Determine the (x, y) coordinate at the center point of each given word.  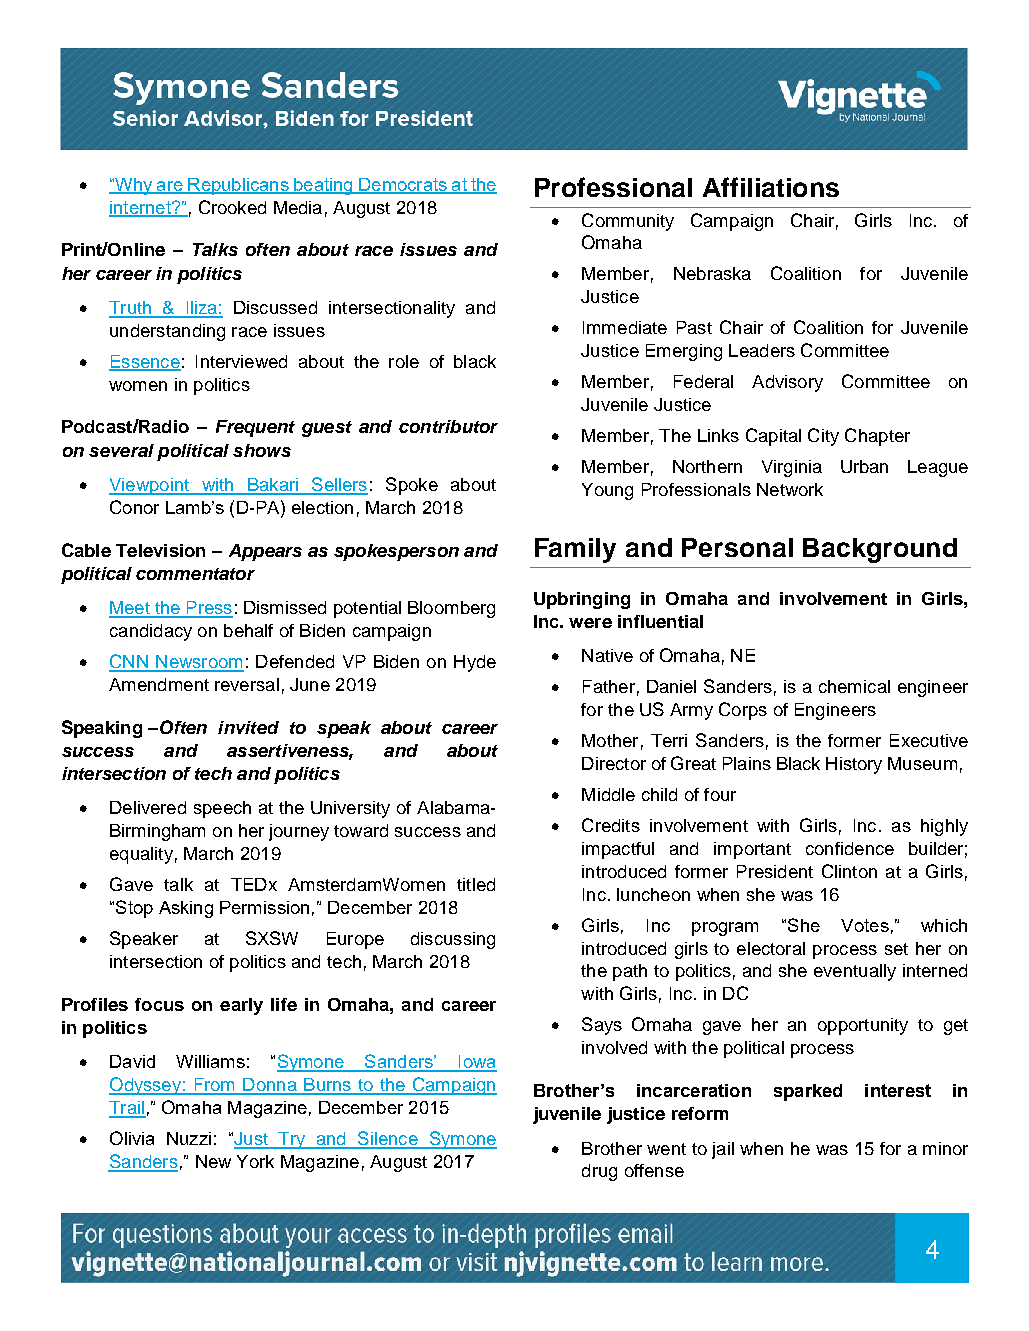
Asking (186, 909)
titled (476, 884)
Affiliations (771, 187)
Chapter (877, 437)
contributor (448, 426)
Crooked (232, 207)
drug (599, 1172)
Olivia (132, 1138)
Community (628, 222)
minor (945, 1148)
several (121, 450)
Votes (865, 925)
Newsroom (199, 663)
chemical (854, 686)
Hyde (475, 663)
